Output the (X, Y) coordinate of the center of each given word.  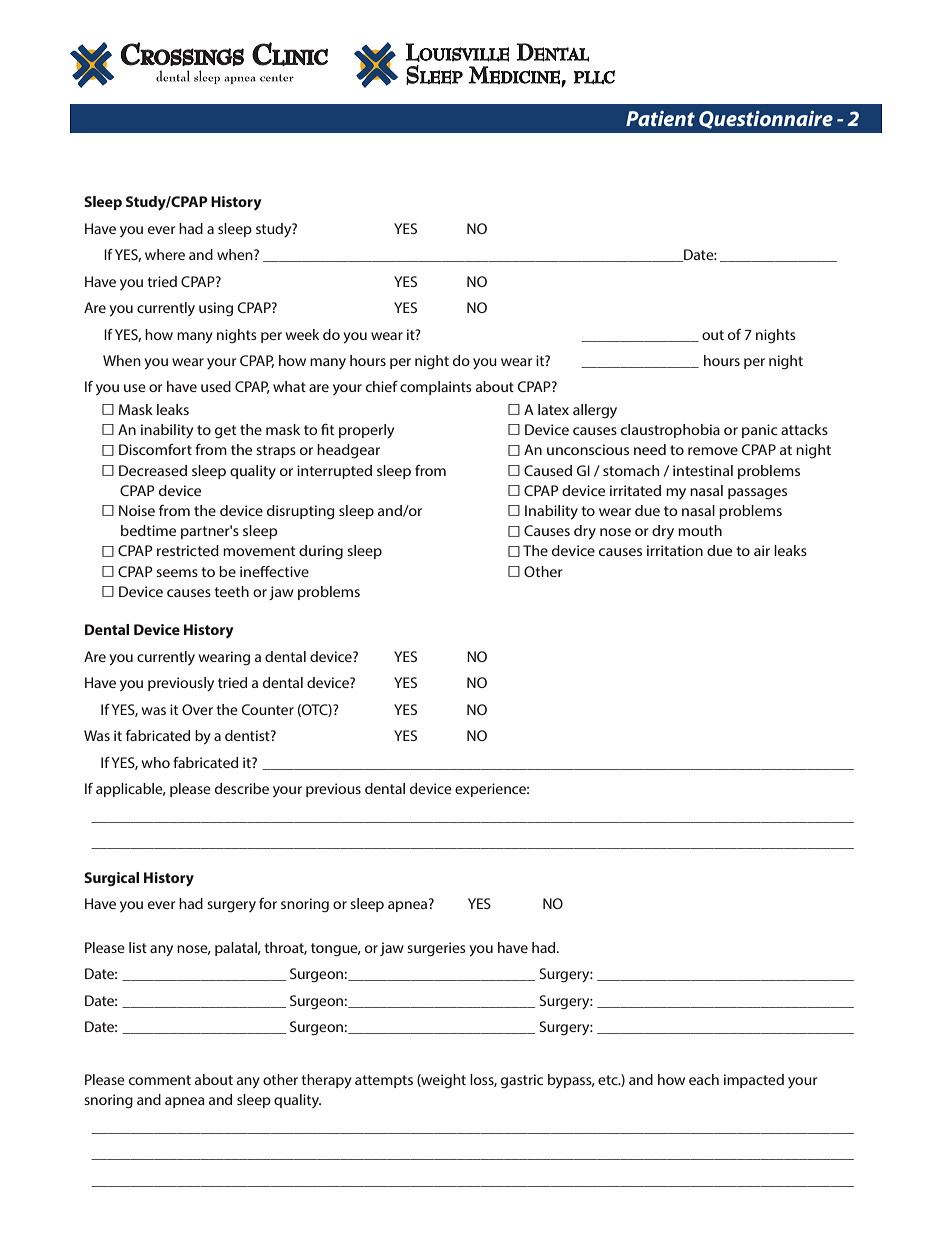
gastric (522, 1081)
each (704, 1079)
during (321, 552)
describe (242, 788)
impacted (754, 1081)
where (165, 254)
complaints (436, 388)
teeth (231, 591)
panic (760, 431)
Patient (660, 118)
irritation (675, 550)
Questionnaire (766, 120)
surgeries (436, 949)
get (225, 432)
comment (160, 1080)
